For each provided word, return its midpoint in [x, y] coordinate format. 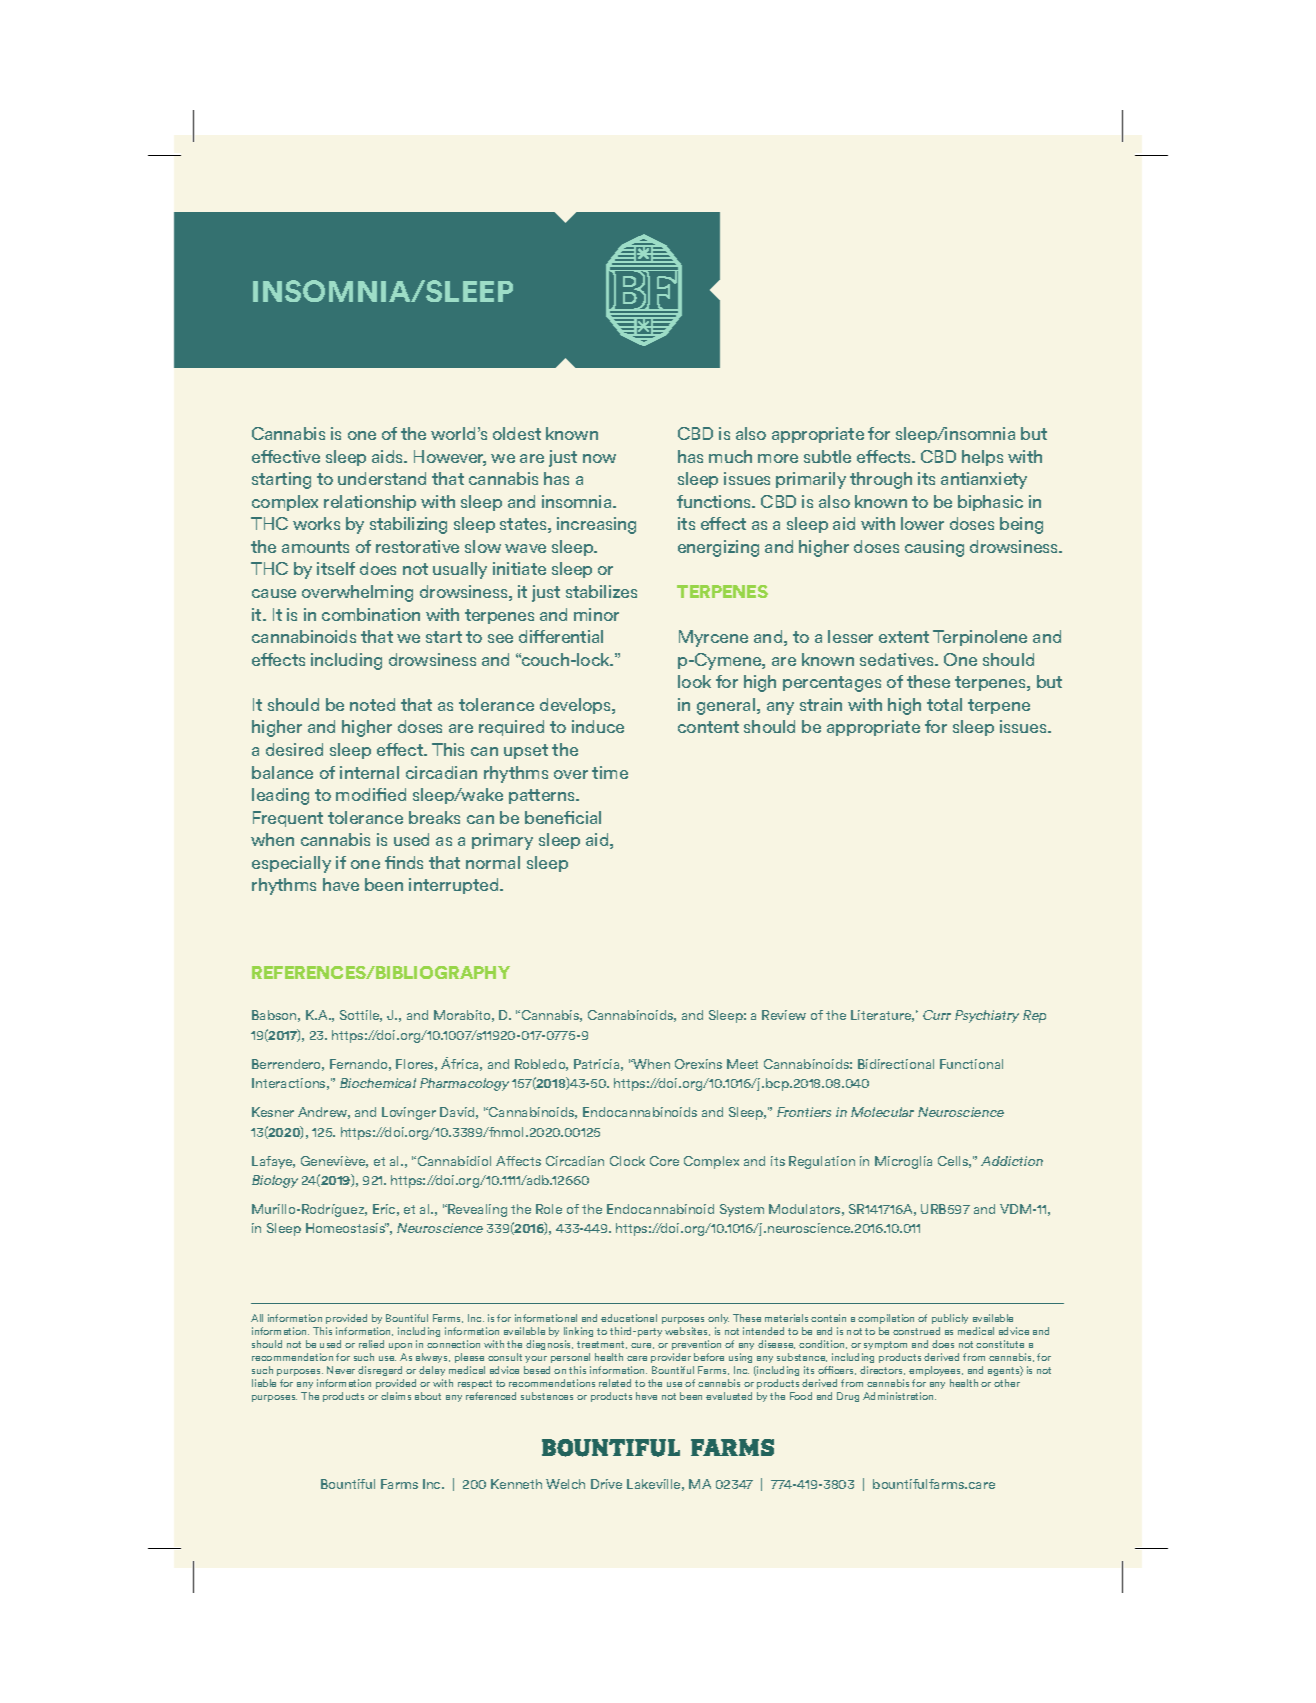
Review [784, 1015]
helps [982, 458]
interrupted [455, 886]
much [730, 456]
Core [664, 1161]
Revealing [476, 1210]
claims [396, 1396]
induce [598, 726]
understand [382, 478]
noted [372, 704]
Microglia [903, 1162]
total [944, 704]
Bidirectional [896, 1064]
